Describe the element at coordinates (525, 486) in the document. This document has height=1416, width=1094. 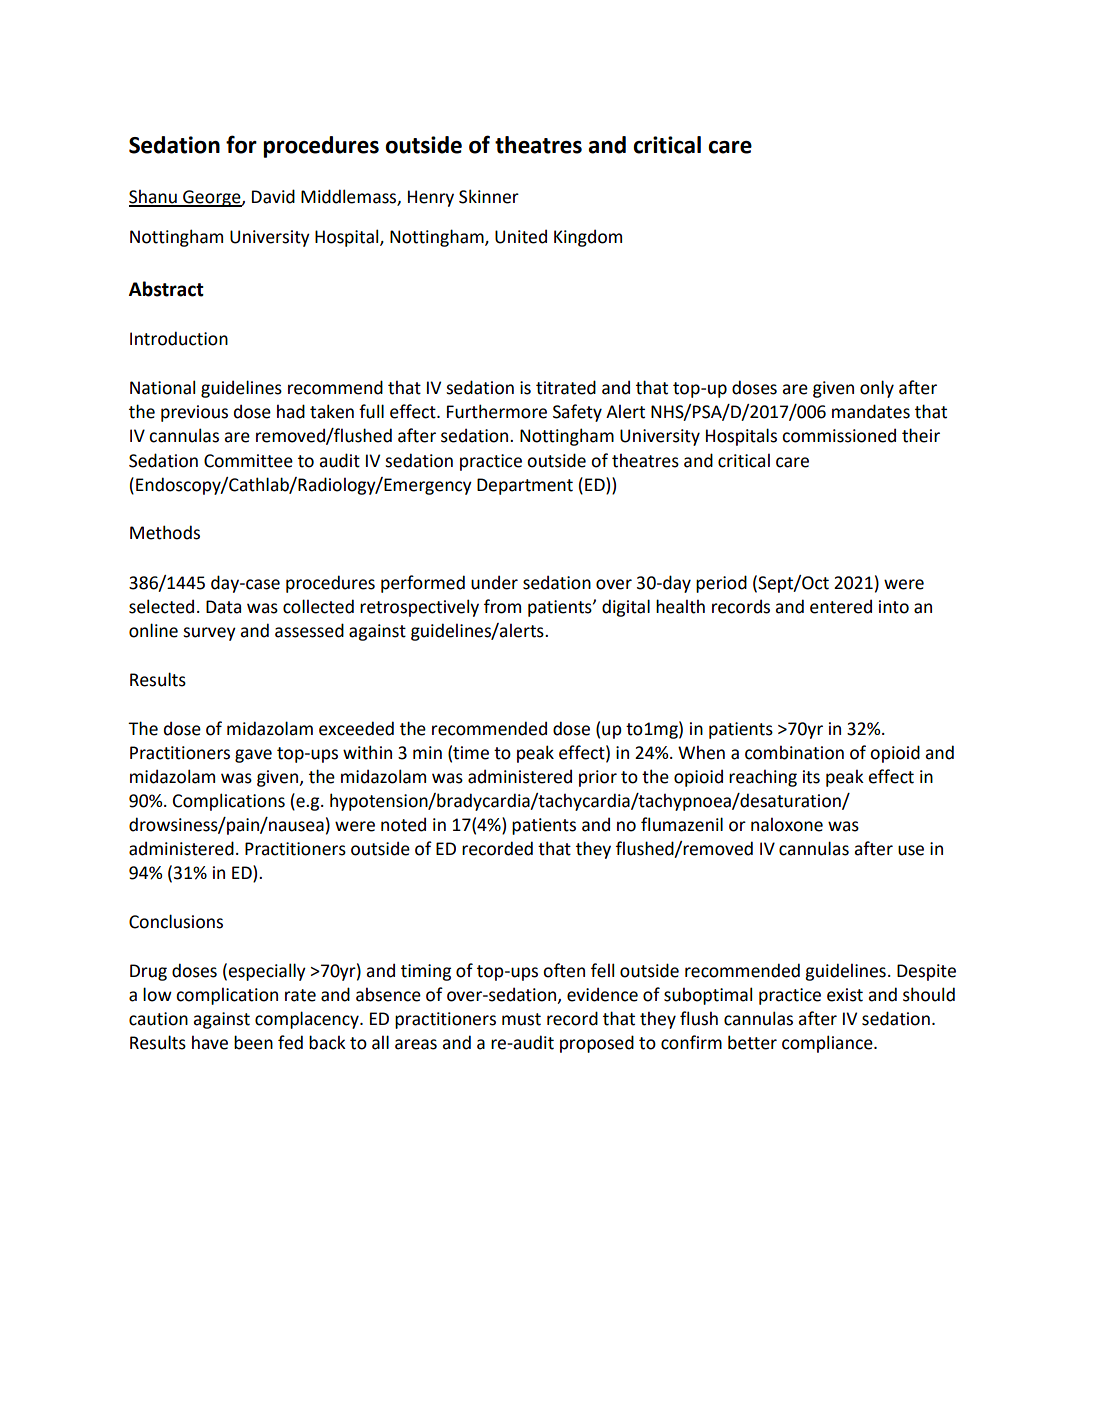
I see `Department` at that location.
